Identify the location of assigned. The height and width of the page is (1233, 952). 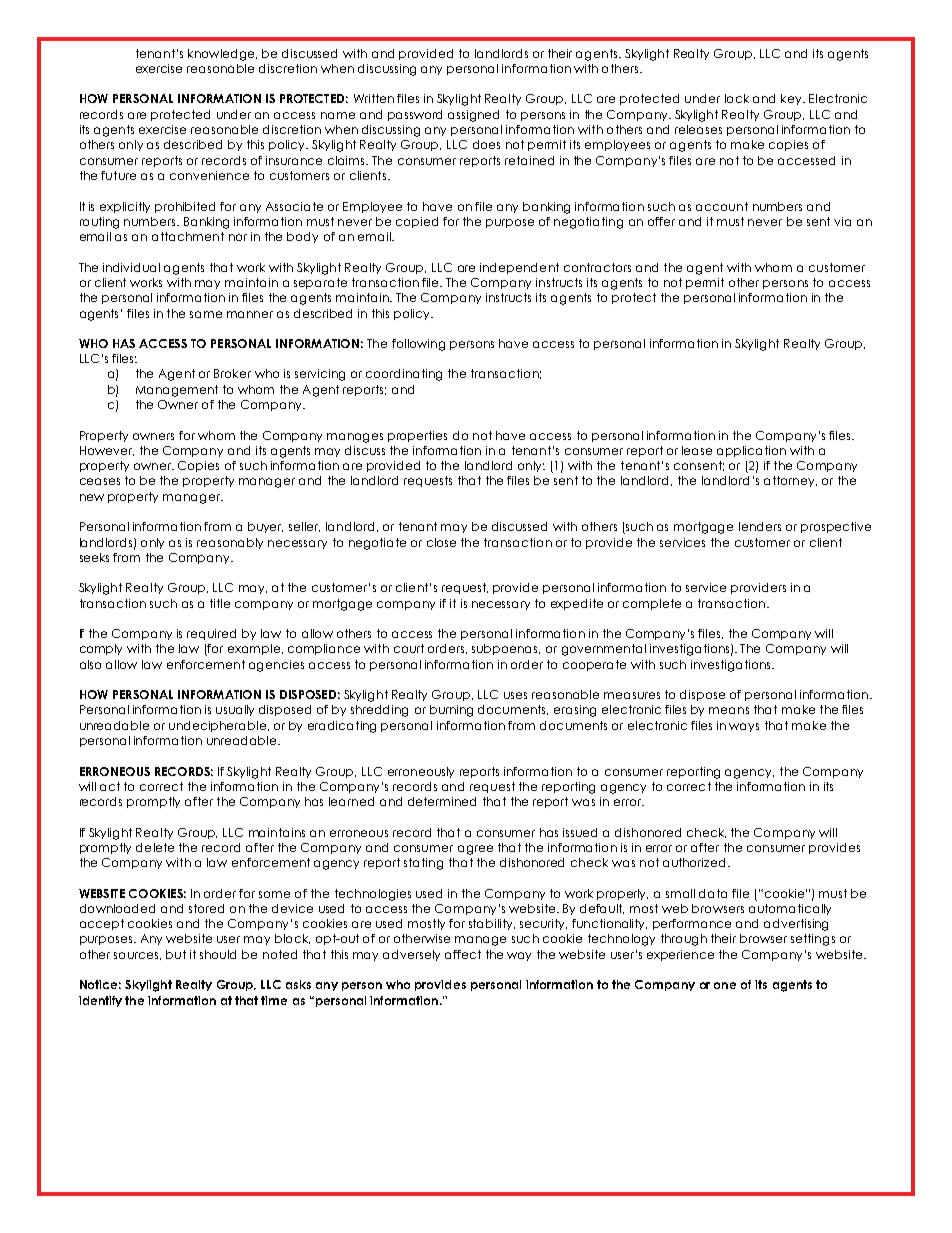
(473, 116).
